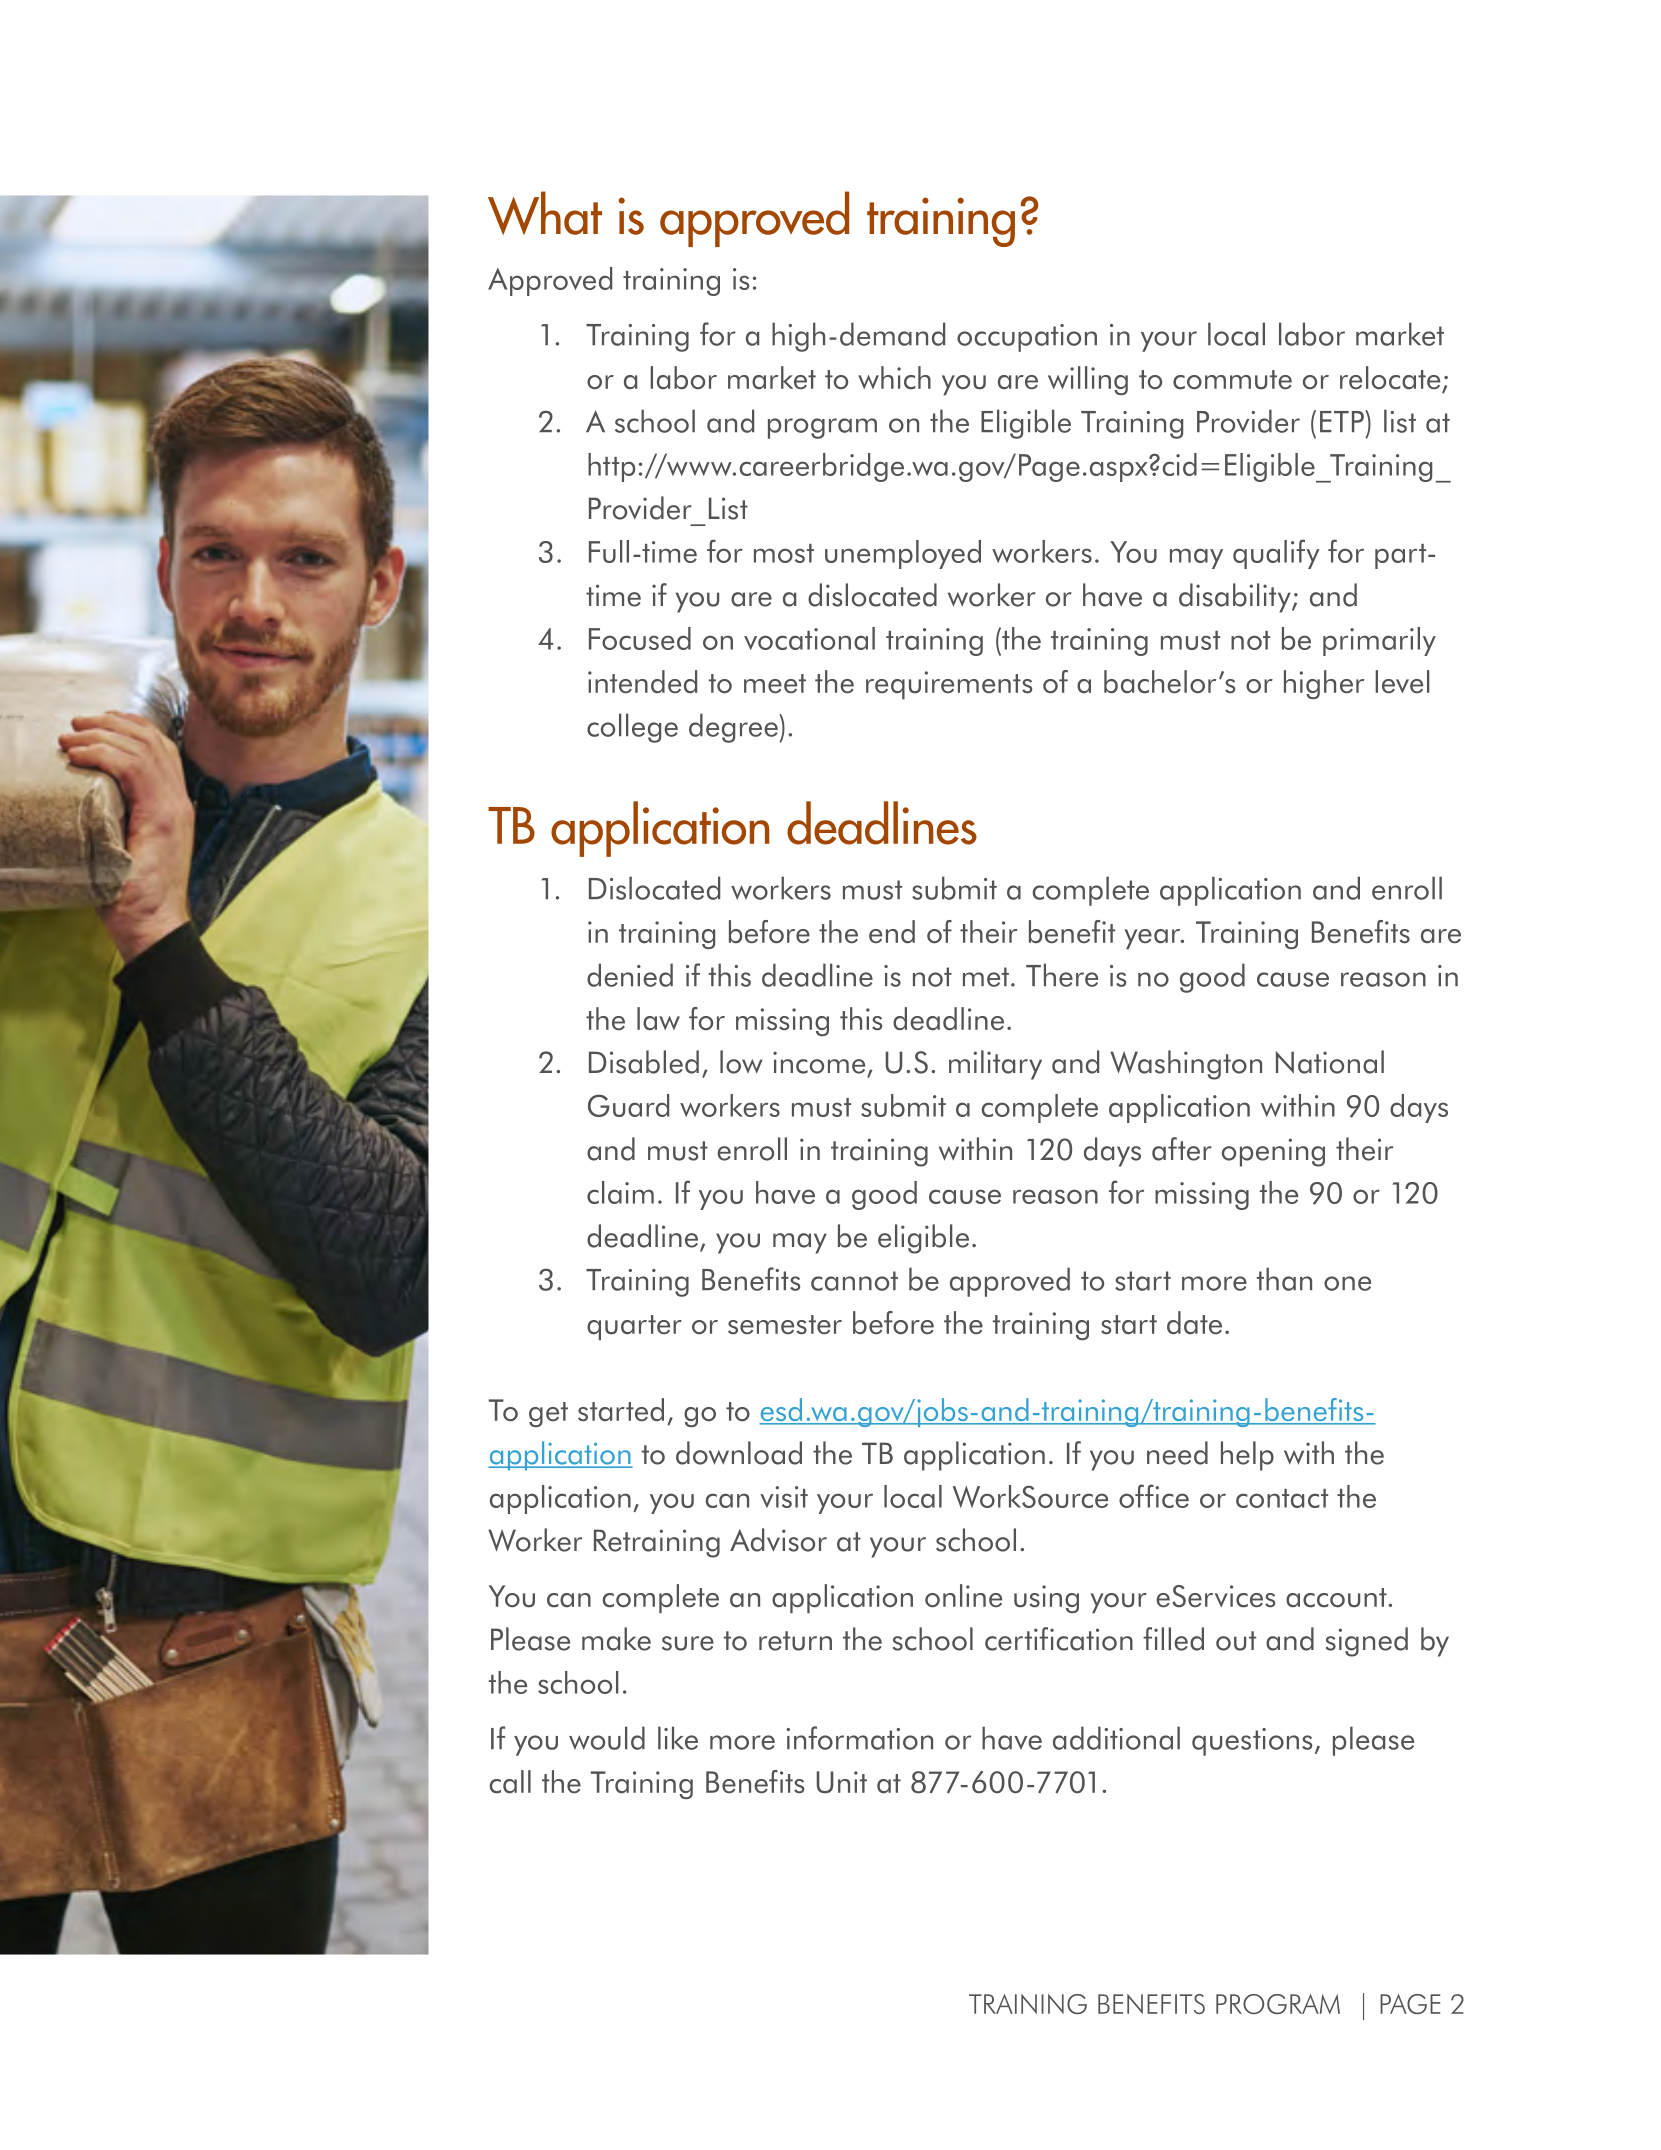 This screenshot has width=1661, height=2150. Describe the element at coordinates (854, 1281) in the screenshot. I see `cannot` at that location.
